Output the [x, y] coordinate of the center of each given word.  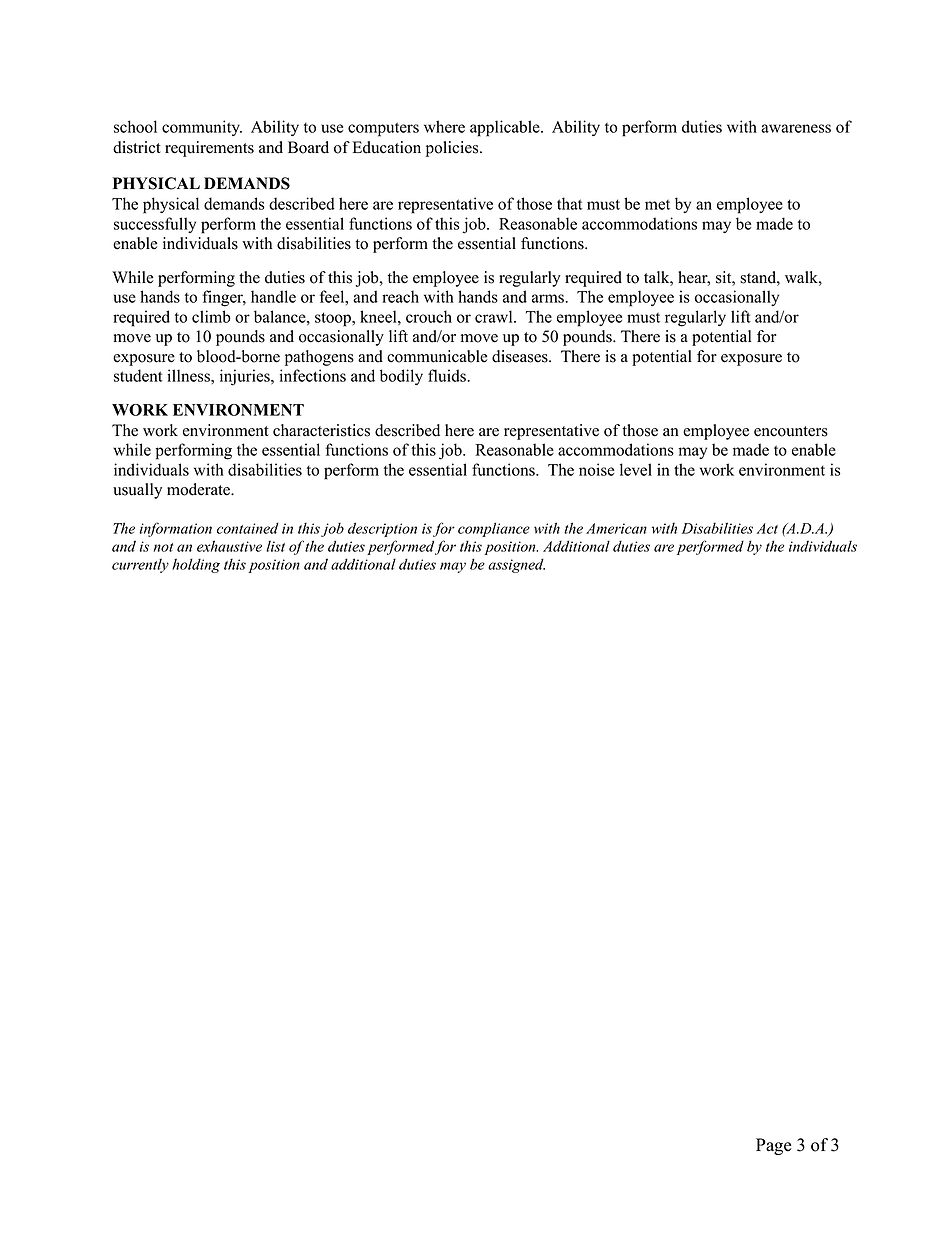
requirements [209, 149]
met [657, 205]
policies [453, 149]
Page [774, 1146]
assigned [516, 565]
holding [196, 565]
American [616, 528]
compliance [494, 529]
